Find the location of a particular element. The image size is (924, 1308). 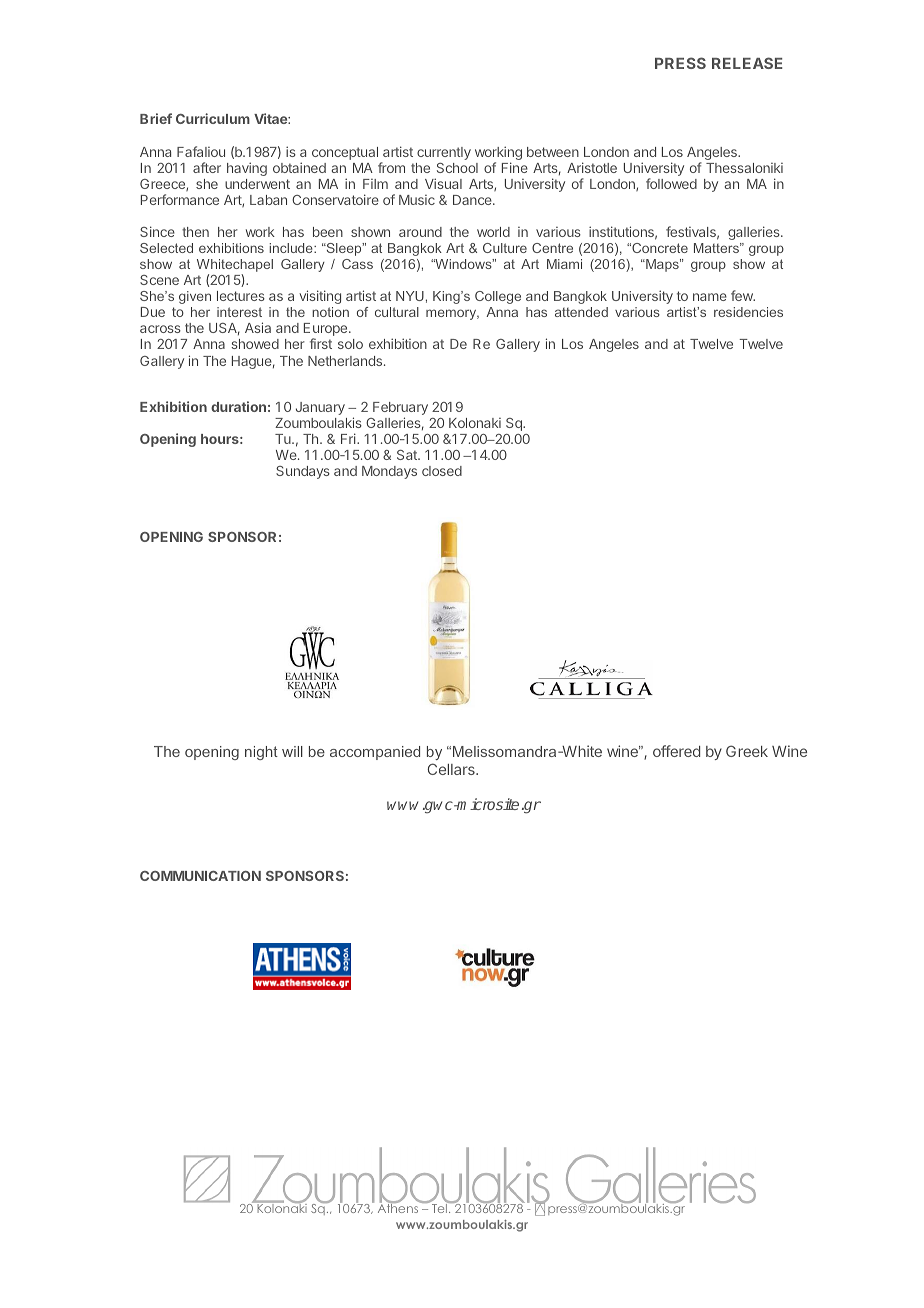

currently is located at coordinates (444, 153).
